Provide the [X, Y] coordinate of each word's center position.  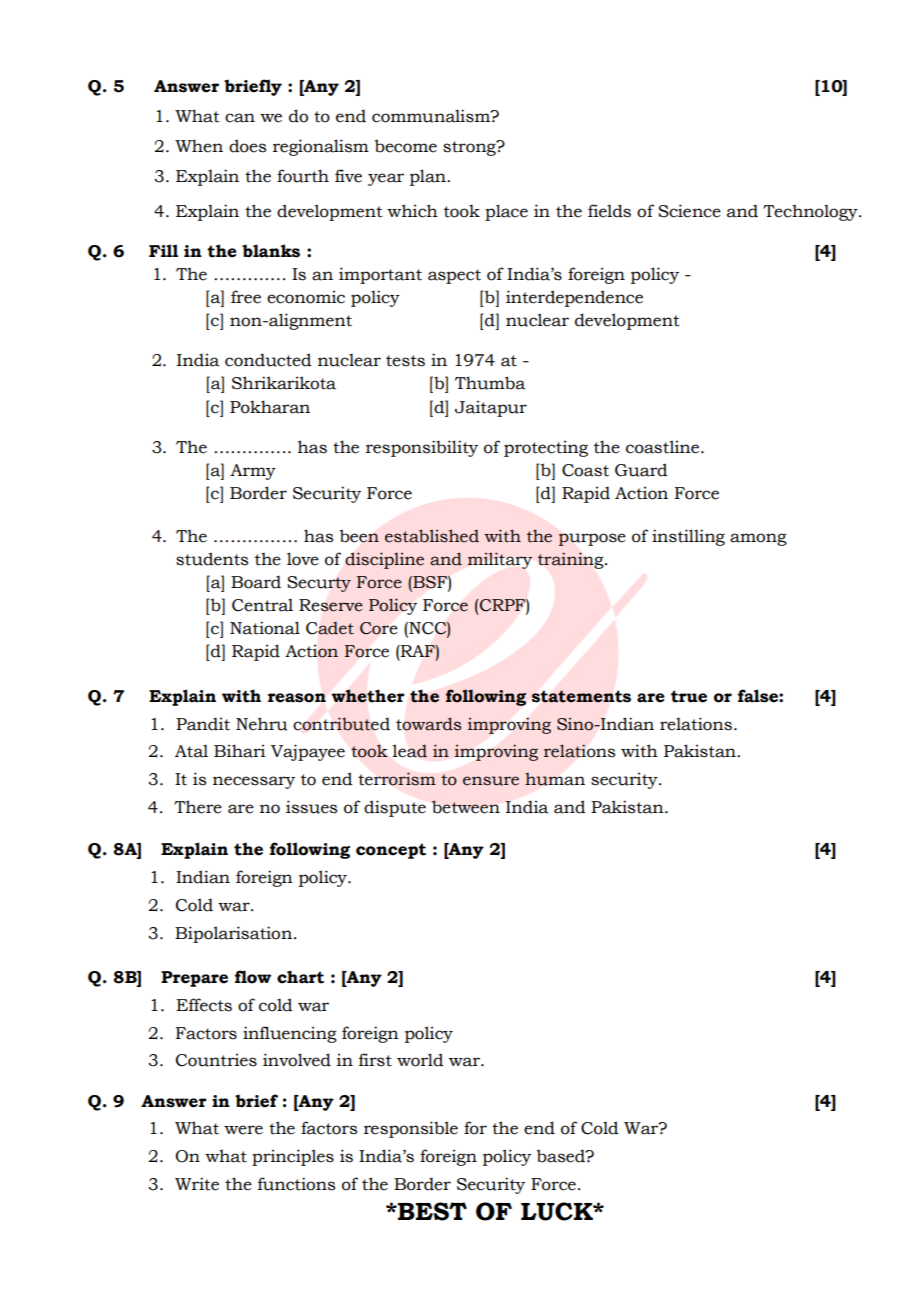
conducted [268, 360]
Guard [641, 470]
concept [391, 851]
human [555, 779]
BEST [431, 1211]
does [247, 146]
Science [689, 211]
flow [253, 977]
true [689, 696]
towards [428, 724]
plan [429, 177]
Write [197, 1184]
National [265, 628]
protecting [546, 449]
